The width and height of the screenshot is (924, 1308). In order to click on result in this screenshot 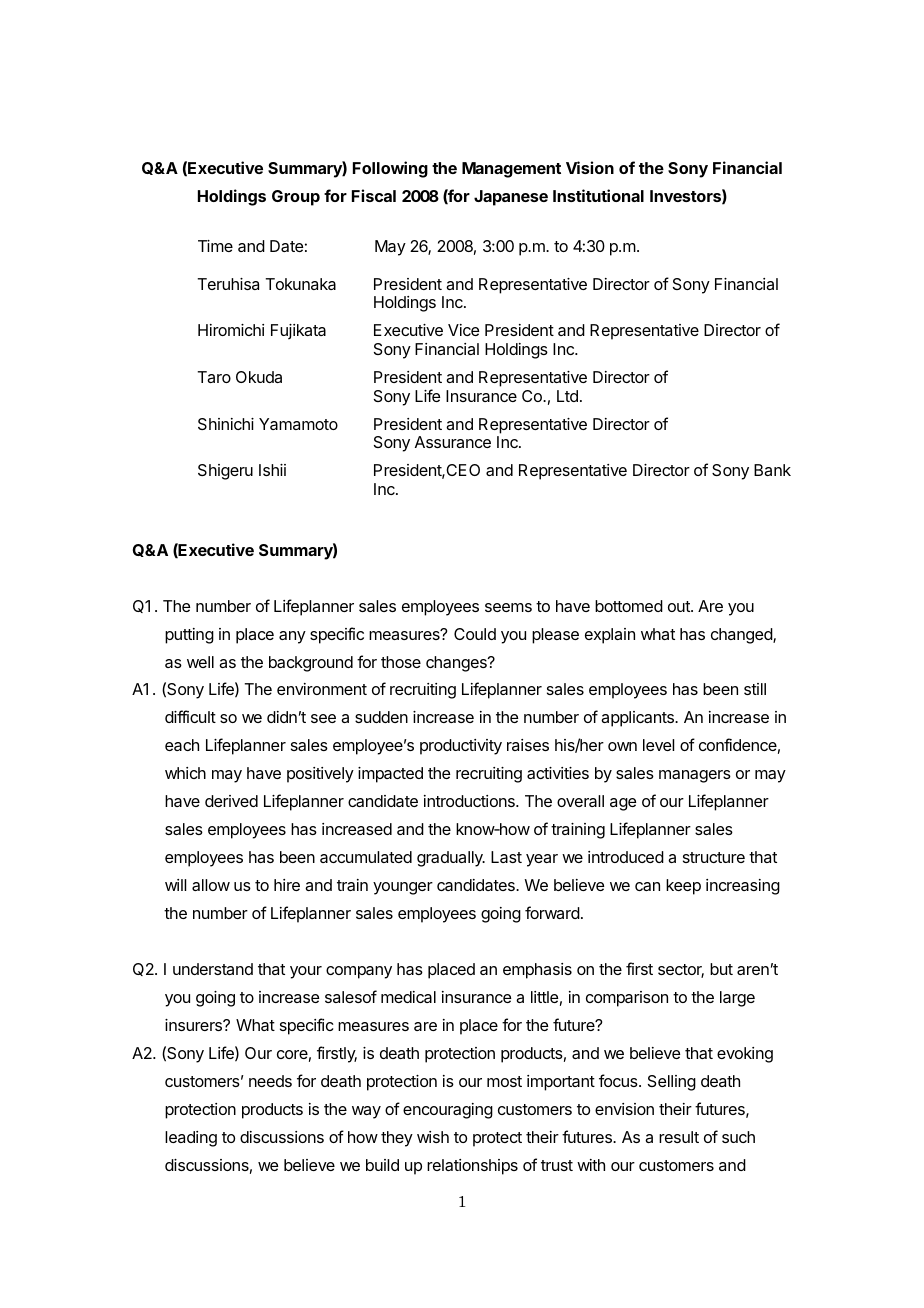, I will do `click(679, 1137)`.
